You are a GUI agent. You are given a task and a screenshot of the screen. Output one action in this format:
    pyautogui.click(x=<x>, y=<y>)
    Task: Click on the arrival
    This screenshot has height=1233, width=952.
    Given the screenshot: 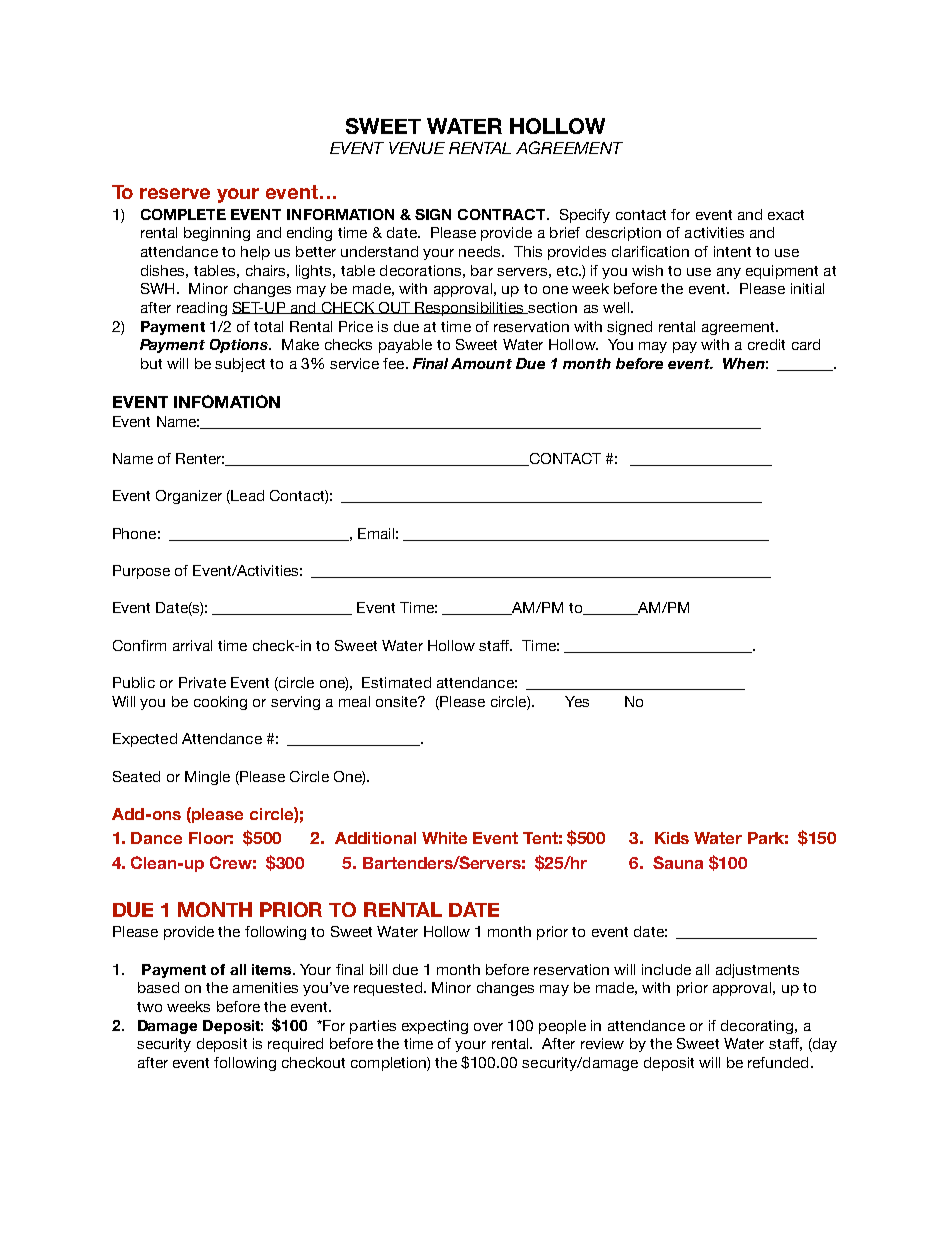 What is the action you would take?
    pyautogui.click(x=192, y=645)
